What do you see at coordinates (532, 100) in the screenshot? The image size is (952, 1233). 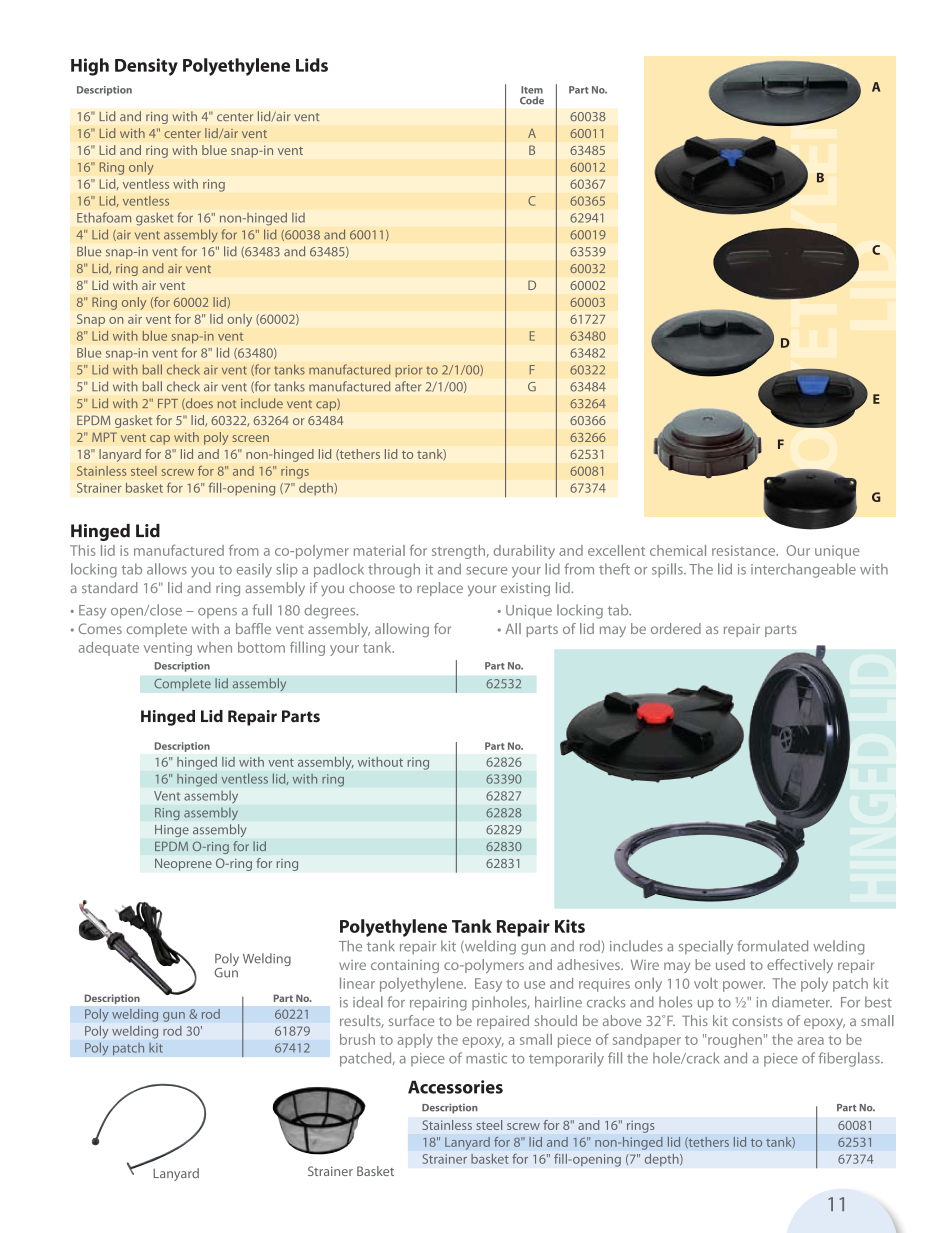 I see `Code` at bounding box center [532, 100].
